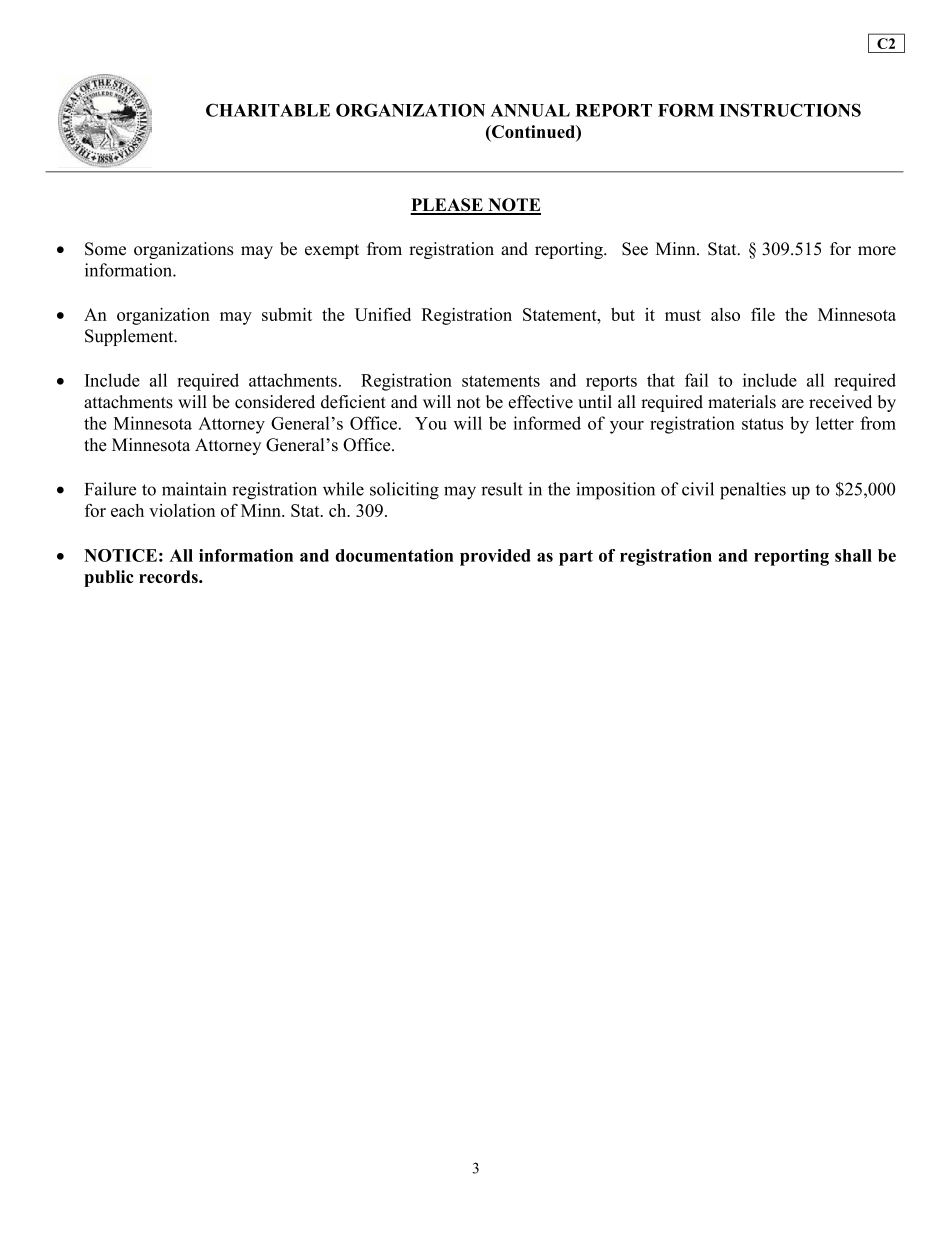 The image size is (952, 1233). What do you see at coordinates (502, 489) in the page?
I see `result` at bounding box center [502, 489].
